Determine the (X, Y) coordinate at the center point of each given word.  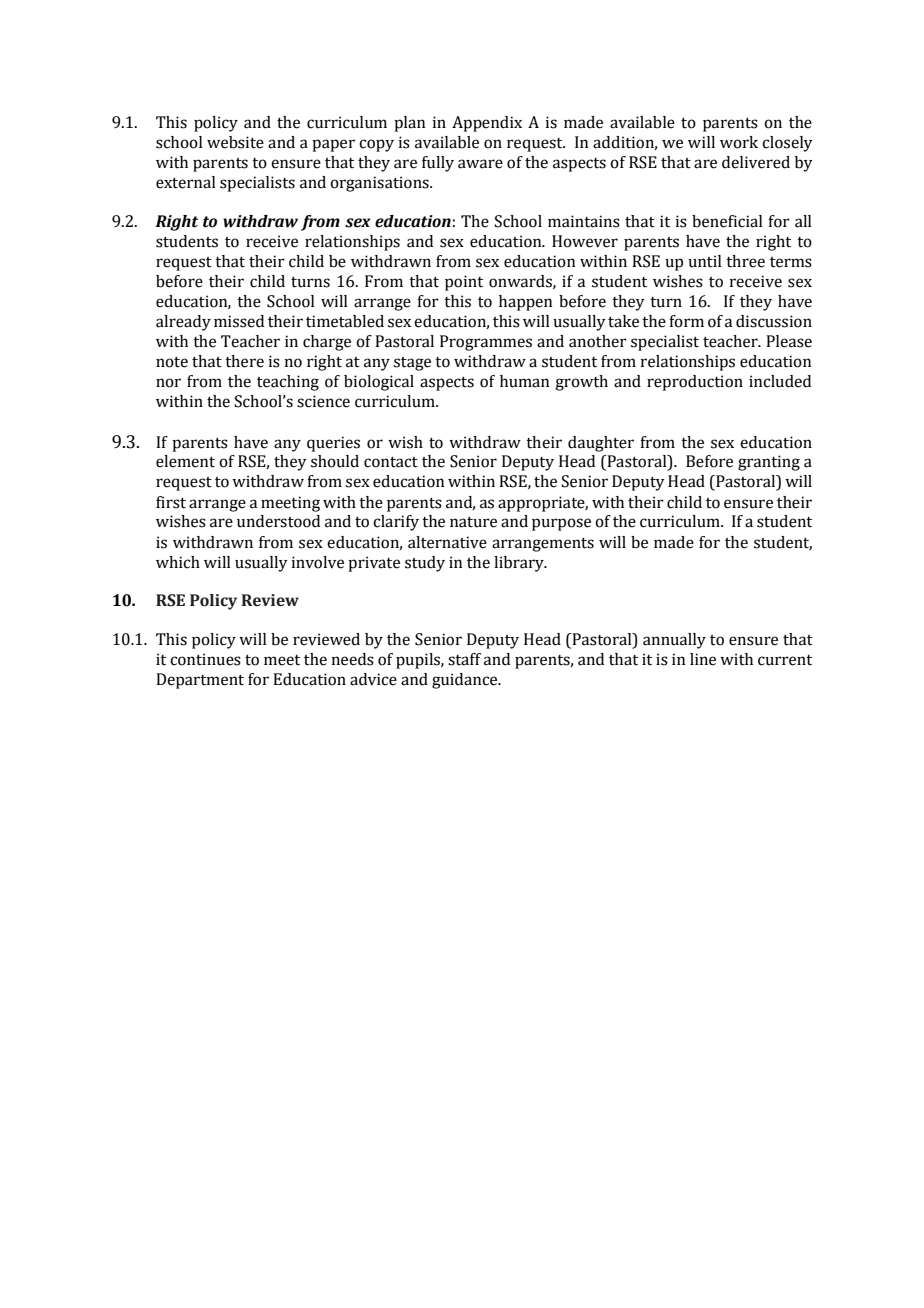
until (705, 261)
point (464, 283)
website (235, 142)
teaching (288, 383)
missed (239, 321)
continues (205, 659)
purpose (561, 524)
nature (473, 522)
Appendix (487, 124)
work (739, 142)
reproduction (695, 383)
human (524, 381)
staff (464, 659)
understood (278, 521)
